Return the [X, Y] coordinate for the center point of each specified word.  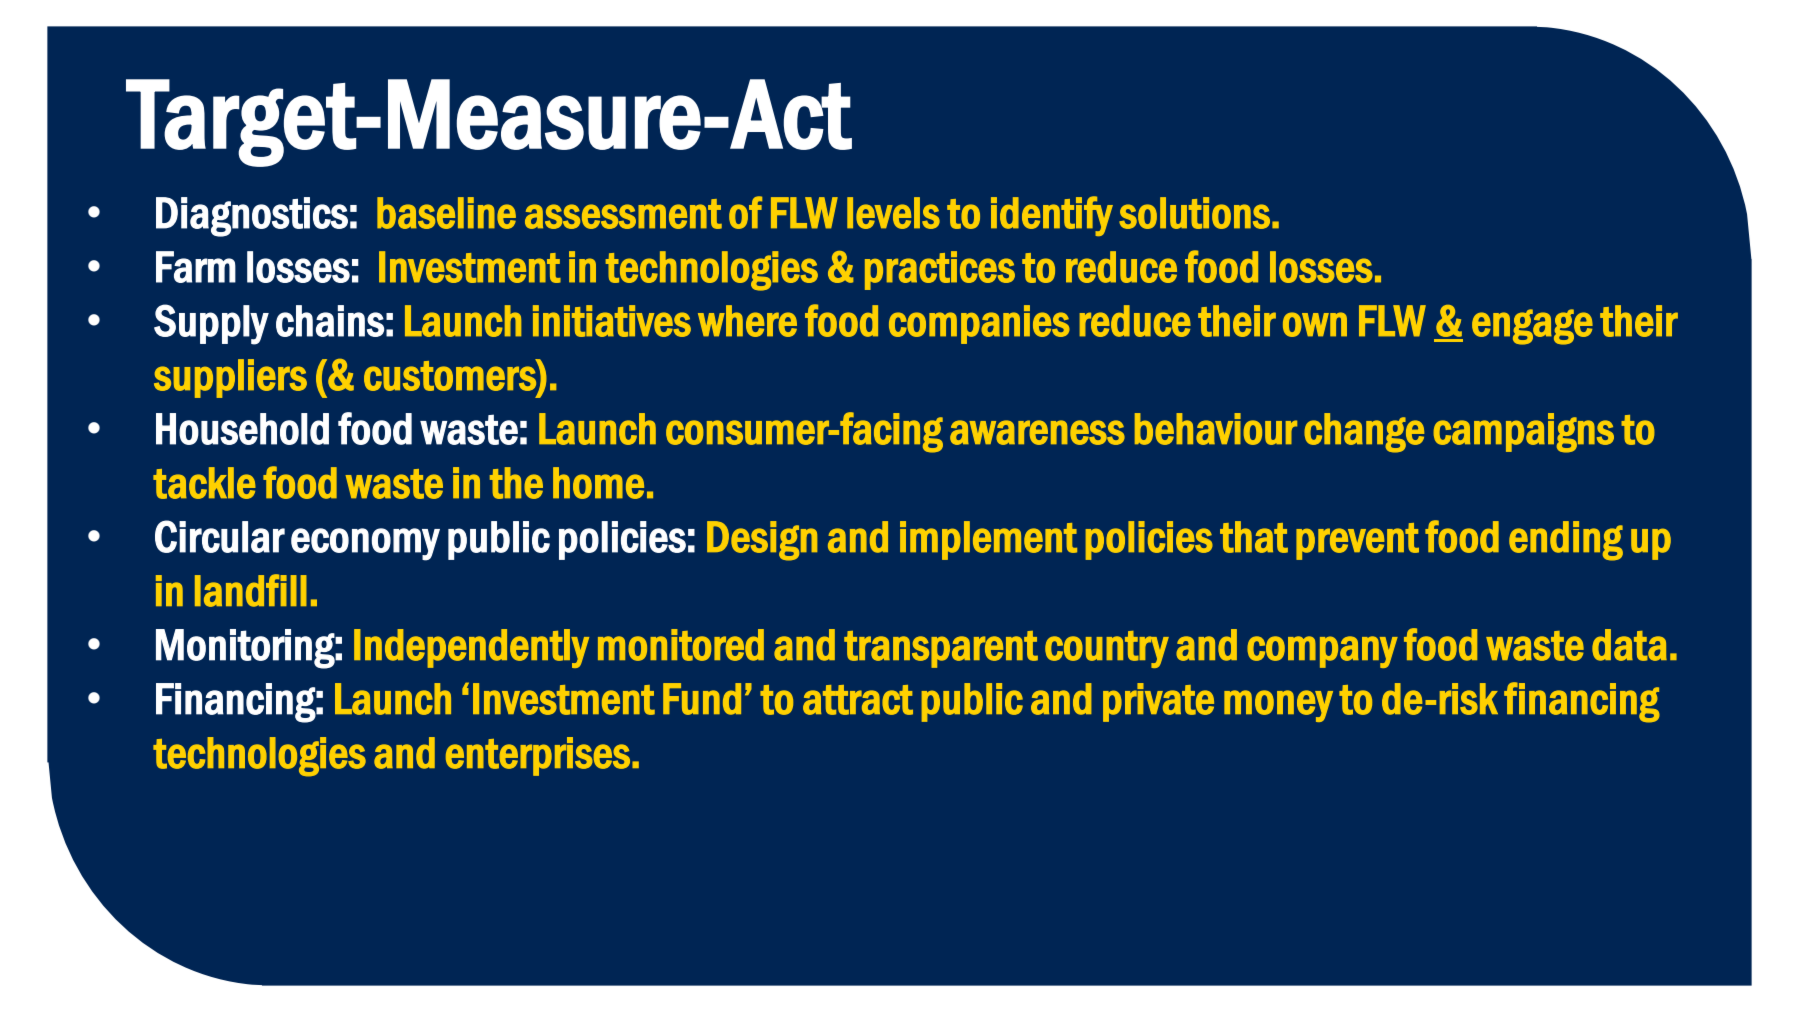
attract [858, 700]
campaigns [1523, 433]
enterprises [538, 756]
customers [451, 375]
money [1278, 706]
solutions [1194, 213]
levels [893, 213]
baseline [446, 213]
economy [365, 544]
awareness [1037, 432]
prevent [1357, 541]
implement [988, 540]
